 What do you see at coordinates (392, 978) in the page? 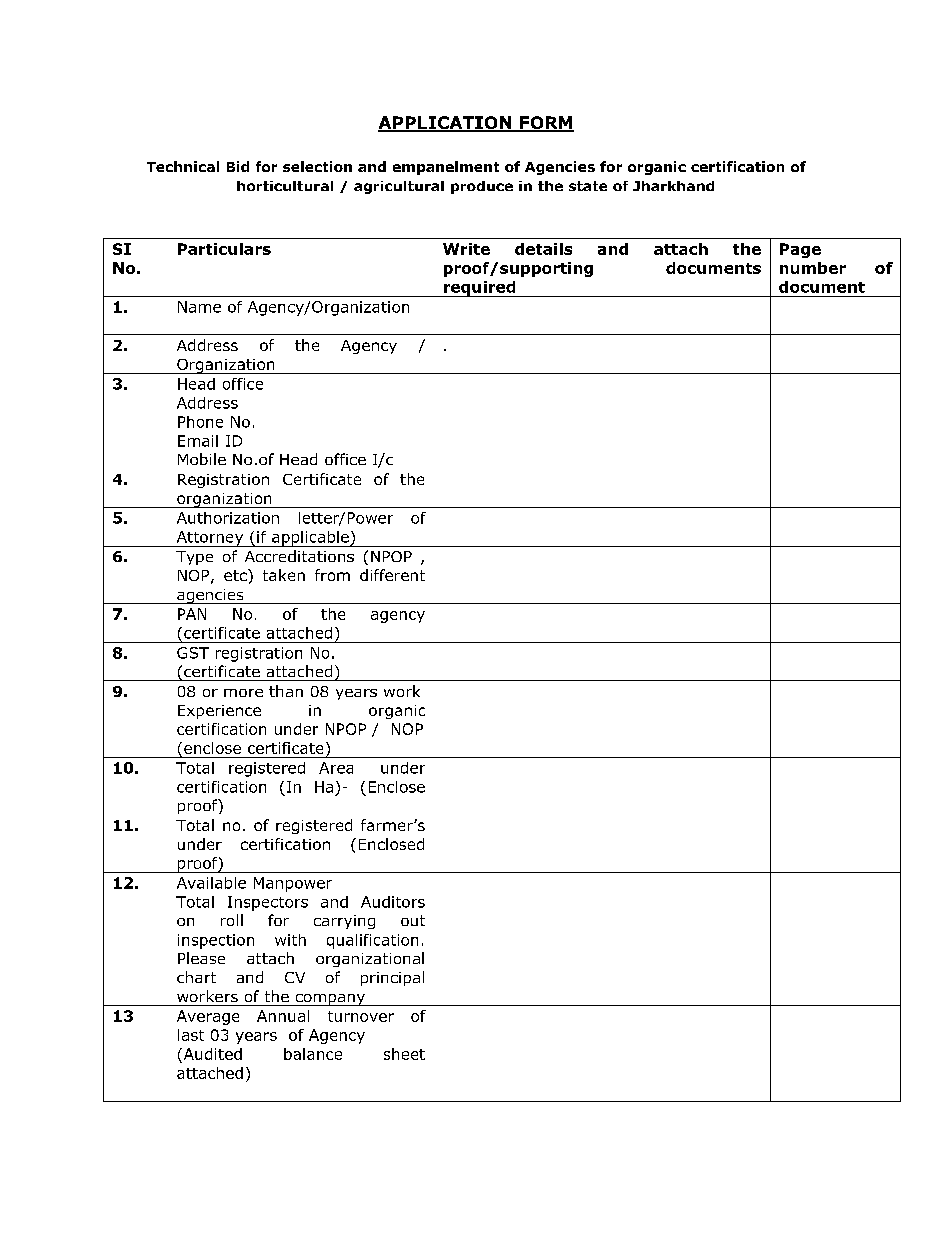
I see `principal` at bounding box center [392, 978].
